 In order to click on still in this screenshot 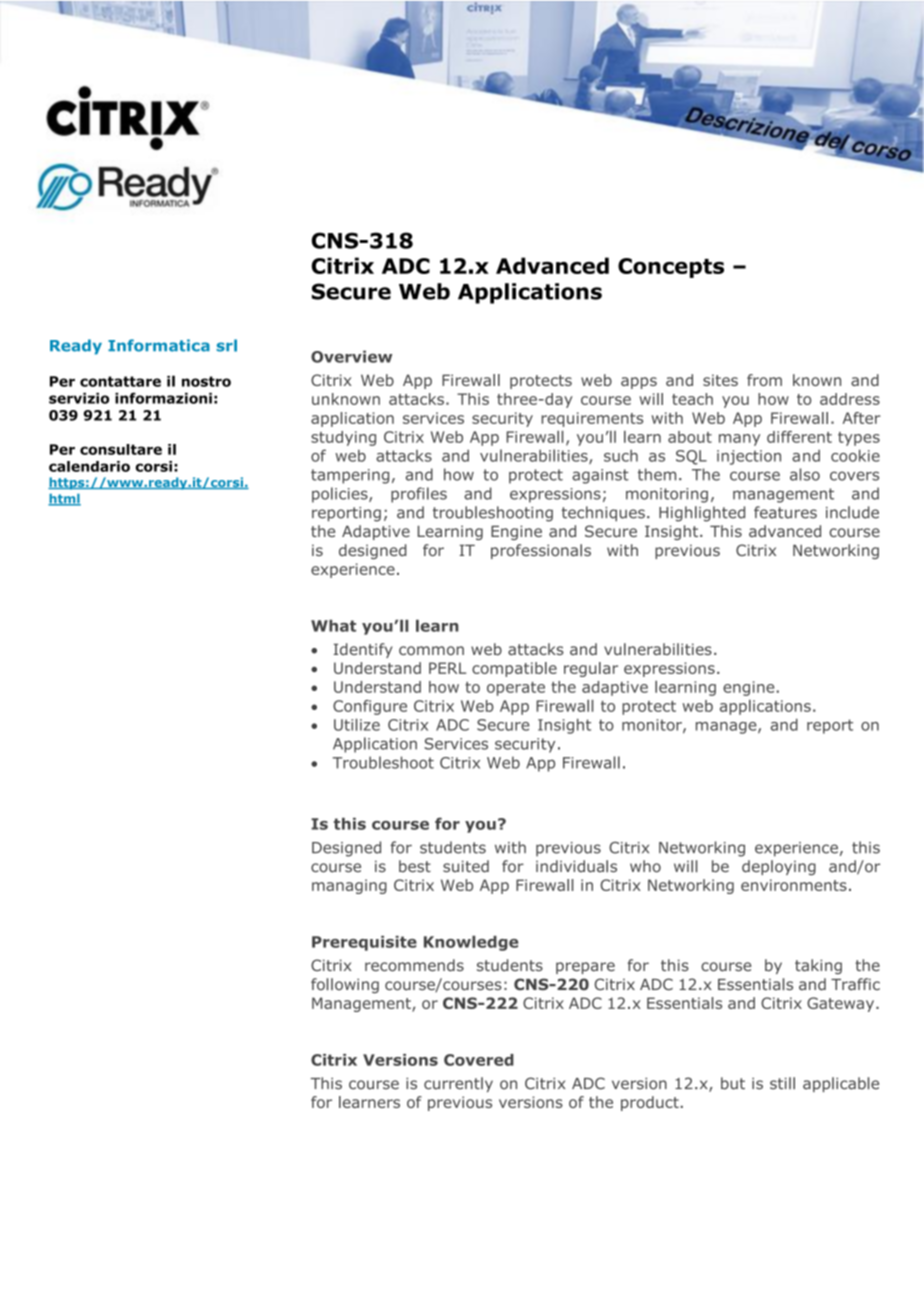, I will do `click(782, 1083)`.
